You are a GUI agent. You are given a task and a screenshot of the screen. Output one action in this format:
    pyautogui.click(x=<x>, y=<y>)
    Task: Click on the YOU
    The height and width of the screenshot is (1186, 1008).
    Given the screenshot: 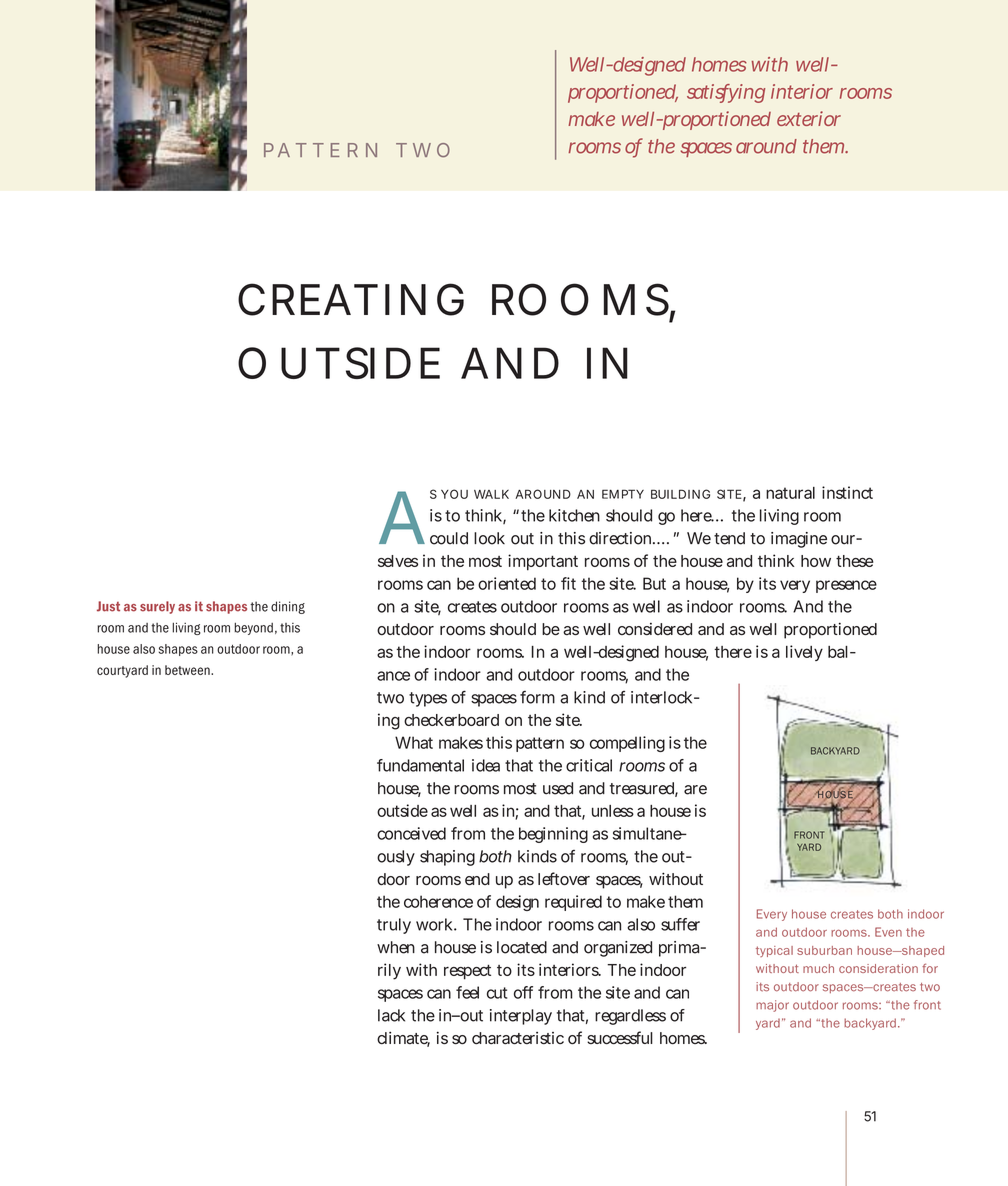 What is the action you would take?
    pyautogui.click(x=454, y=494)
